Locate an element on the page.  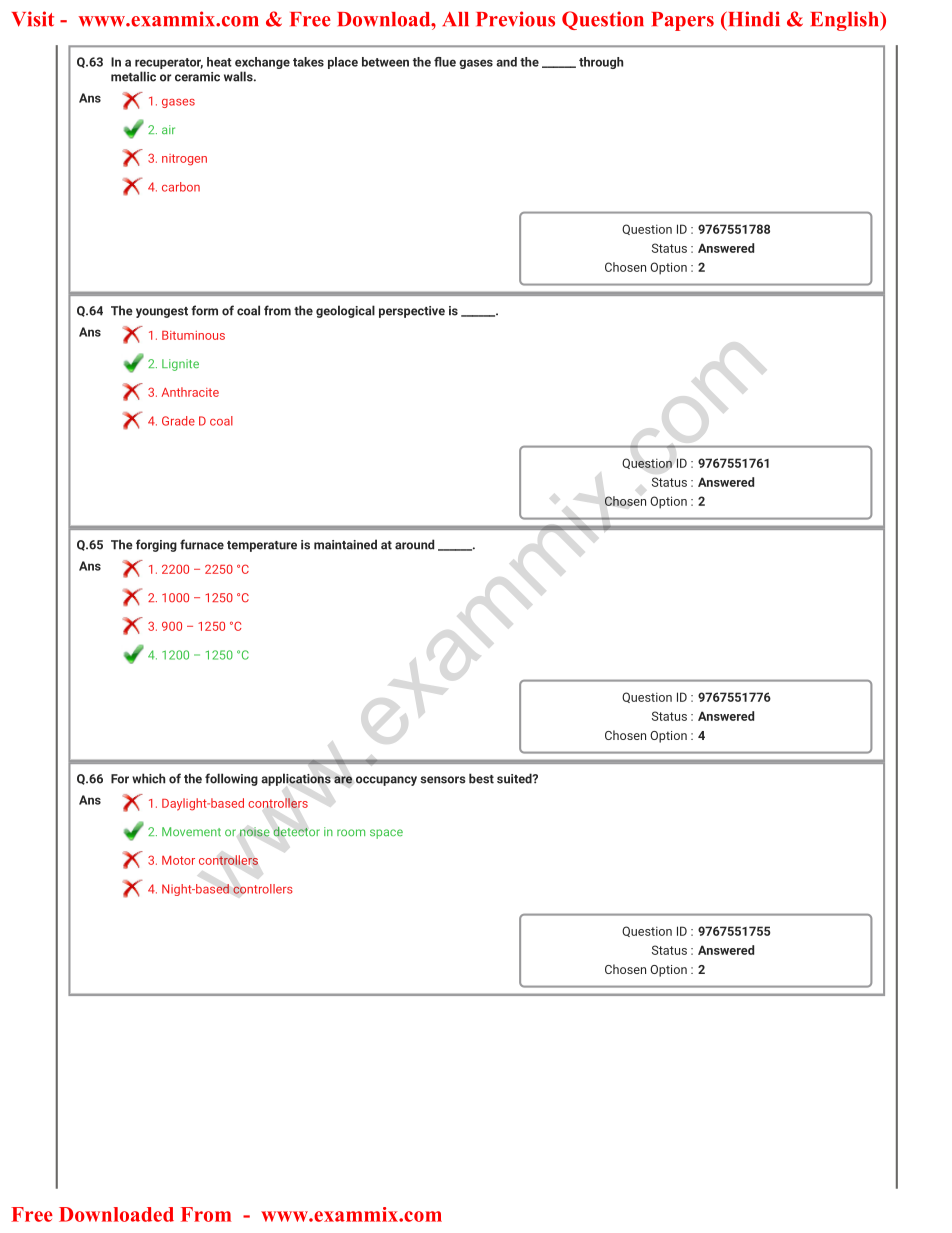
Grade is located at coordinates (178, 421).
